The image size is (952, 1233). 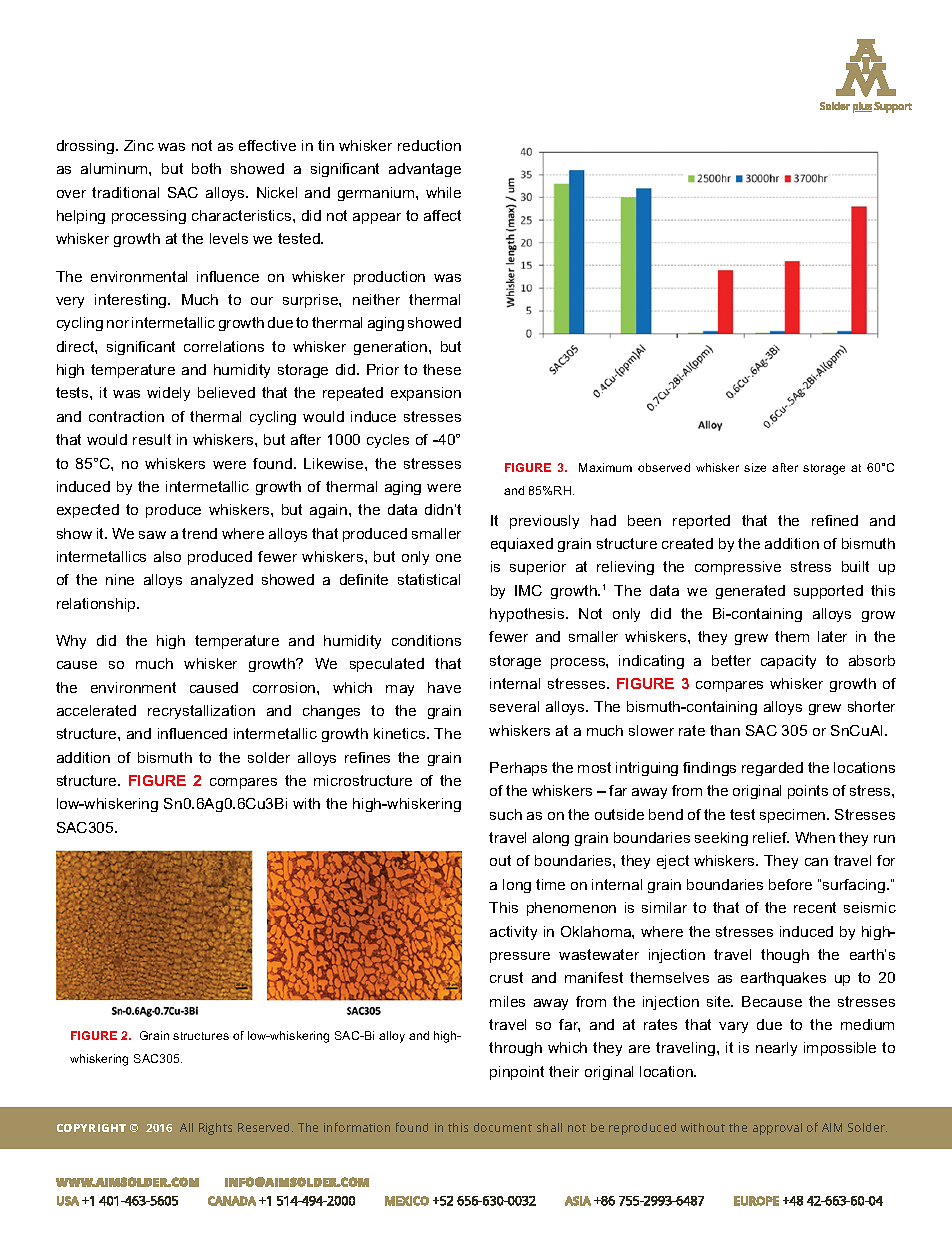 What do you see at coordinates (755, 467) in the screenshot?
I see `size` at bounding box center [755, 467].
